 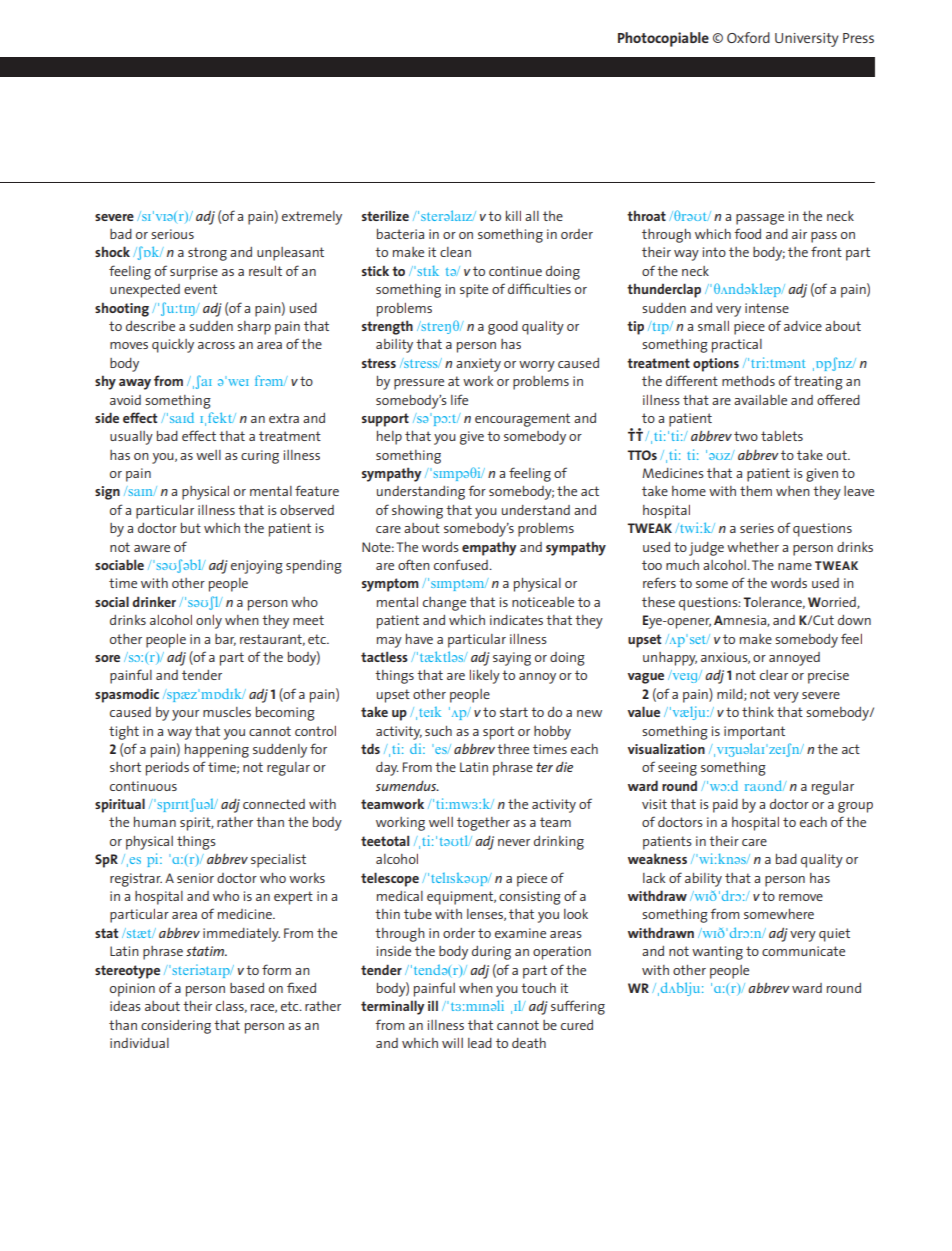 I want to click on but, so click(x=191, y=528).
